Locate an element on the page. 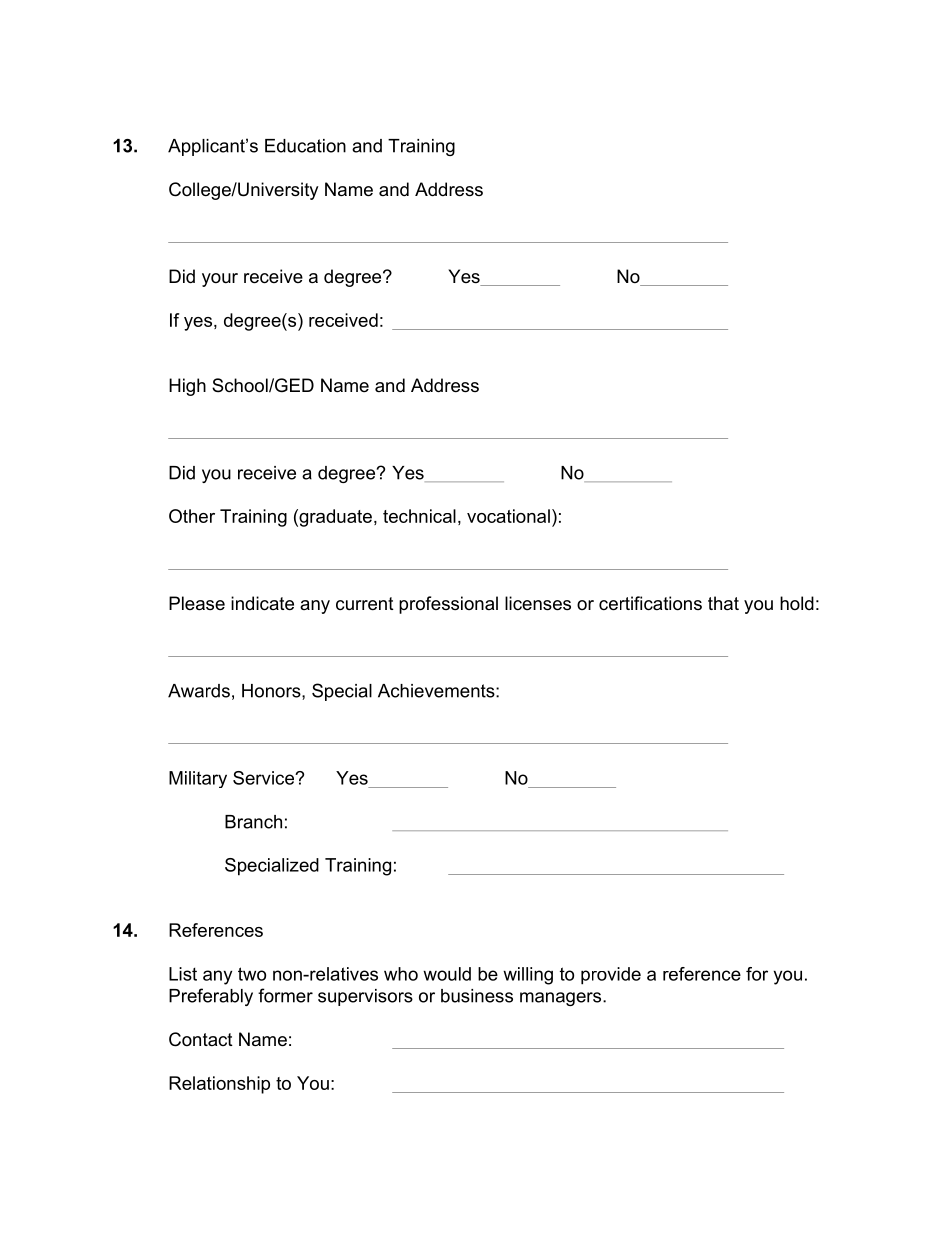 The width and height of the page is (952, 1233). provide is located at coordinates (611, 976).
